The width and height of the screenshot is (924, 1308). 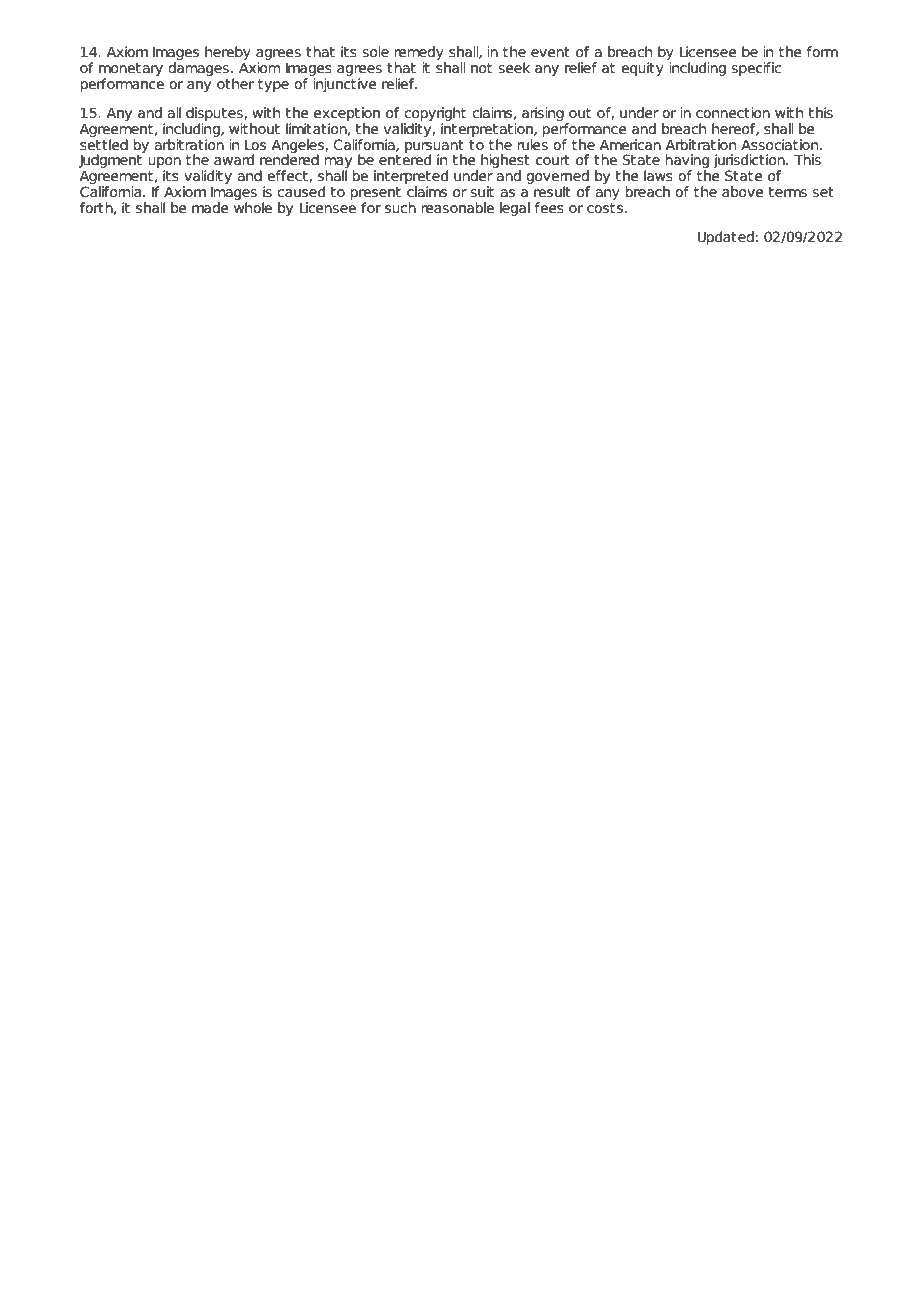 What do you see at coordinates (255, 145) in the screenshot?
I see `Los` at bounding box center [255, 145].
